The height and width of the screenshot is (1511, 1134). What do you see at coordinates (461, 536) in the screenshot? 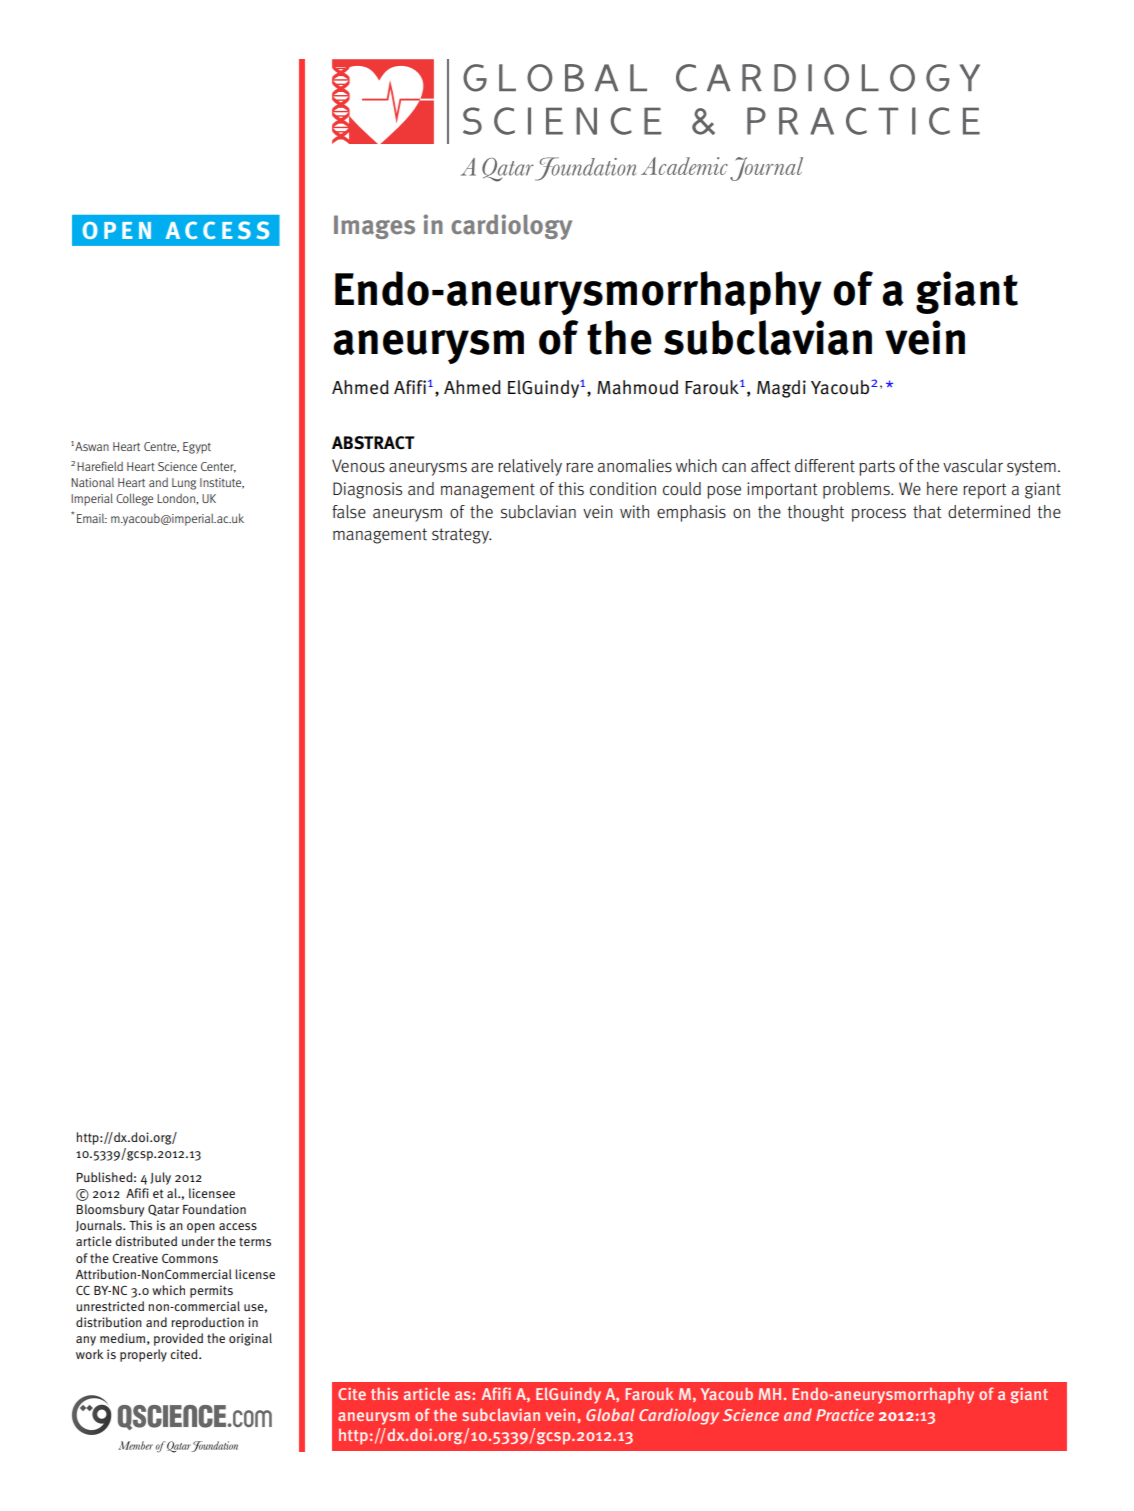
I see `strategy` at bounding box center [461, 536].
